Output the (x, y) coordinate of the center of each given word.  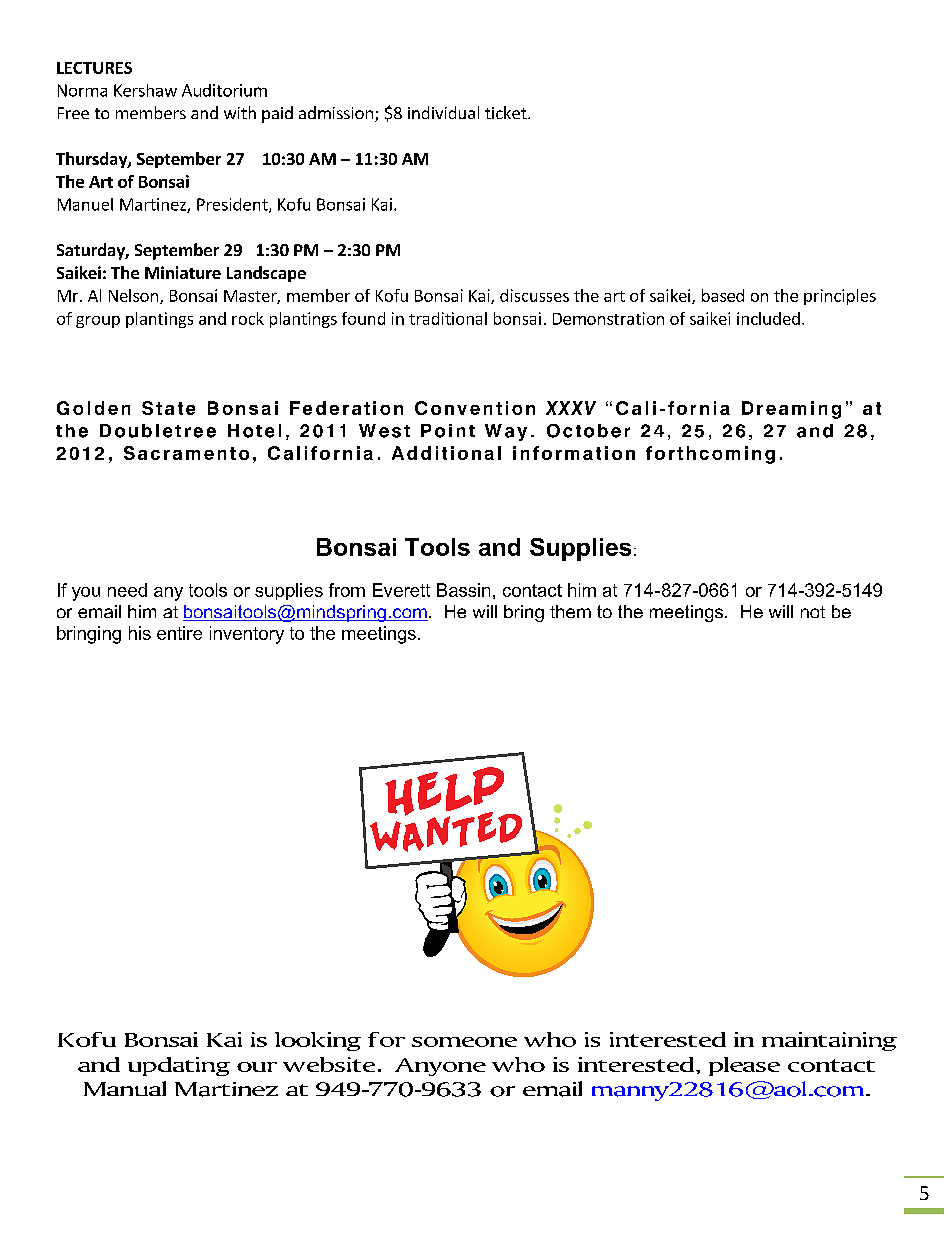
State (168, 408)
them (570, 611)
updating (179, 1066)
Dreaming (791, 410)
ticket (507, 112)
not (813, 612)
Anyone (440, 1067)
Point (448, 431)
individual (443, 112)
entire (179, 633)
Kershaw (145, 90)
